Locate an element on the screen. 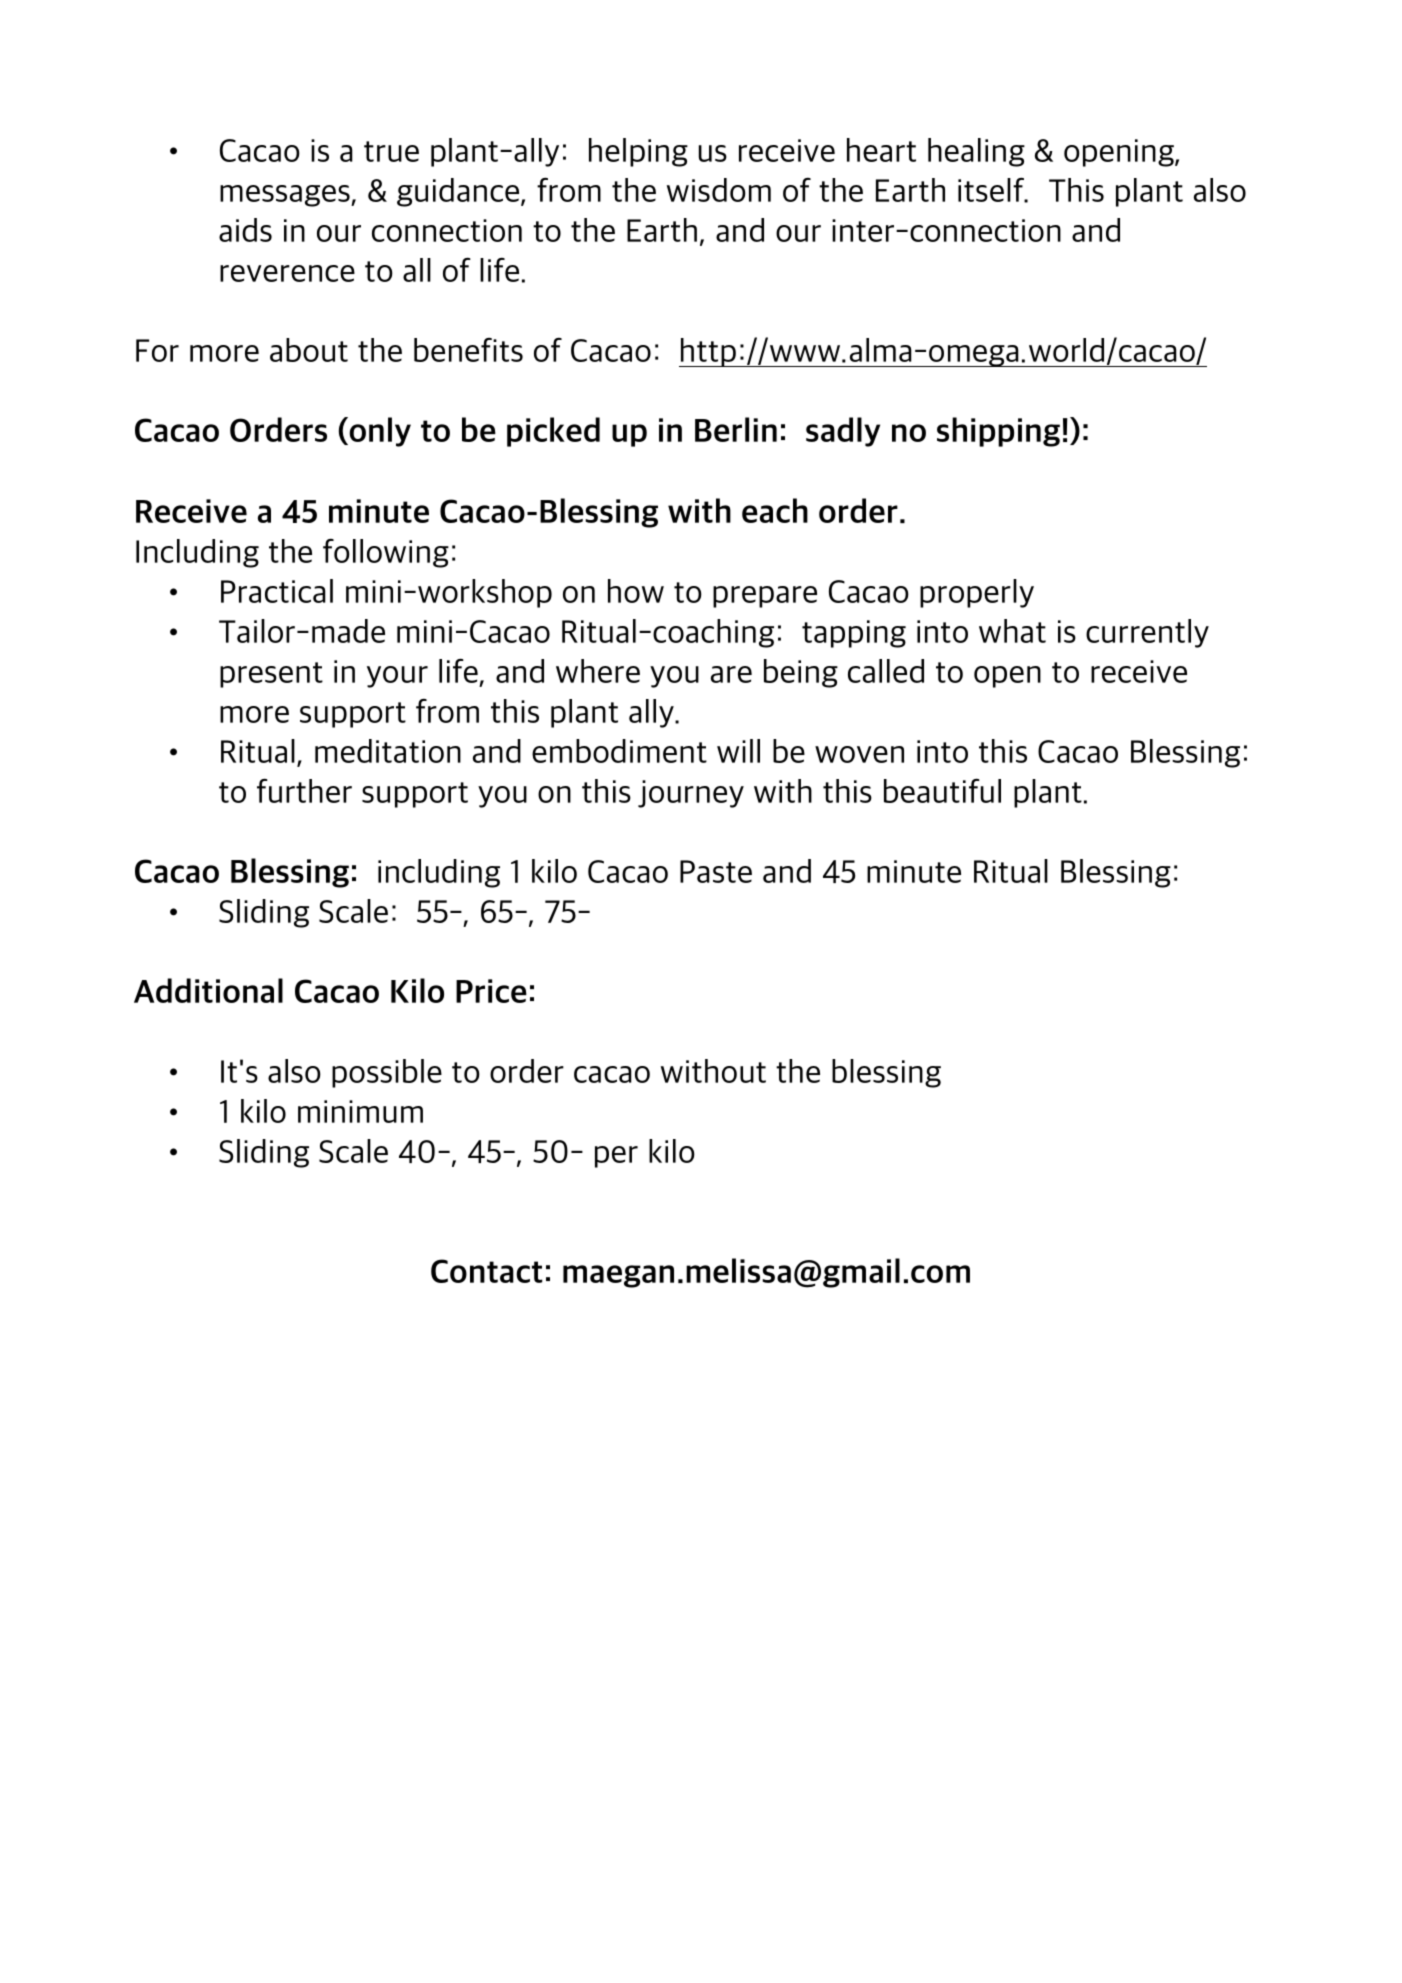 The image size is (1402, 1983). possible is located at coordinates (387, 1073).
